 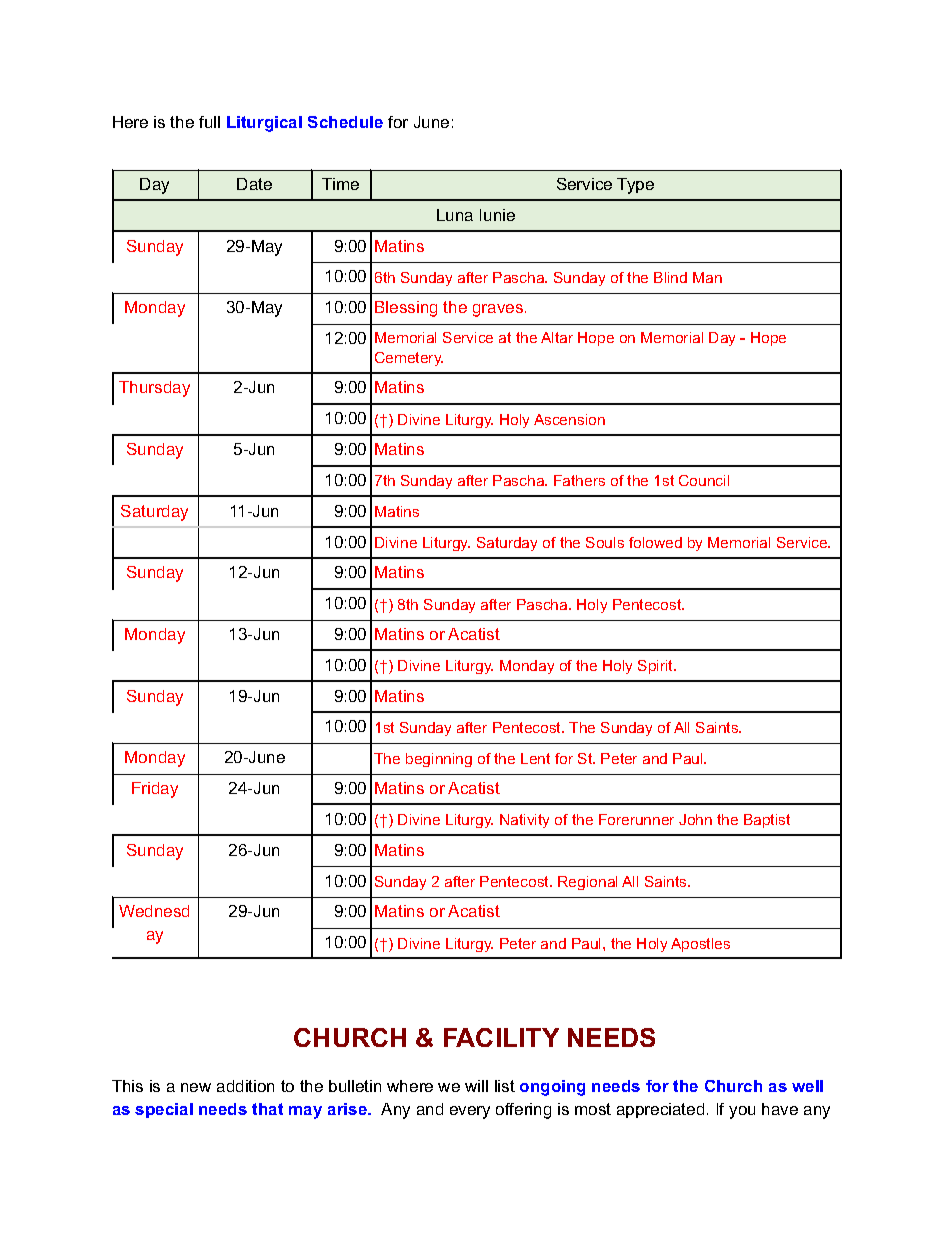 I want to click on Council, so click(x=704, y=480).
